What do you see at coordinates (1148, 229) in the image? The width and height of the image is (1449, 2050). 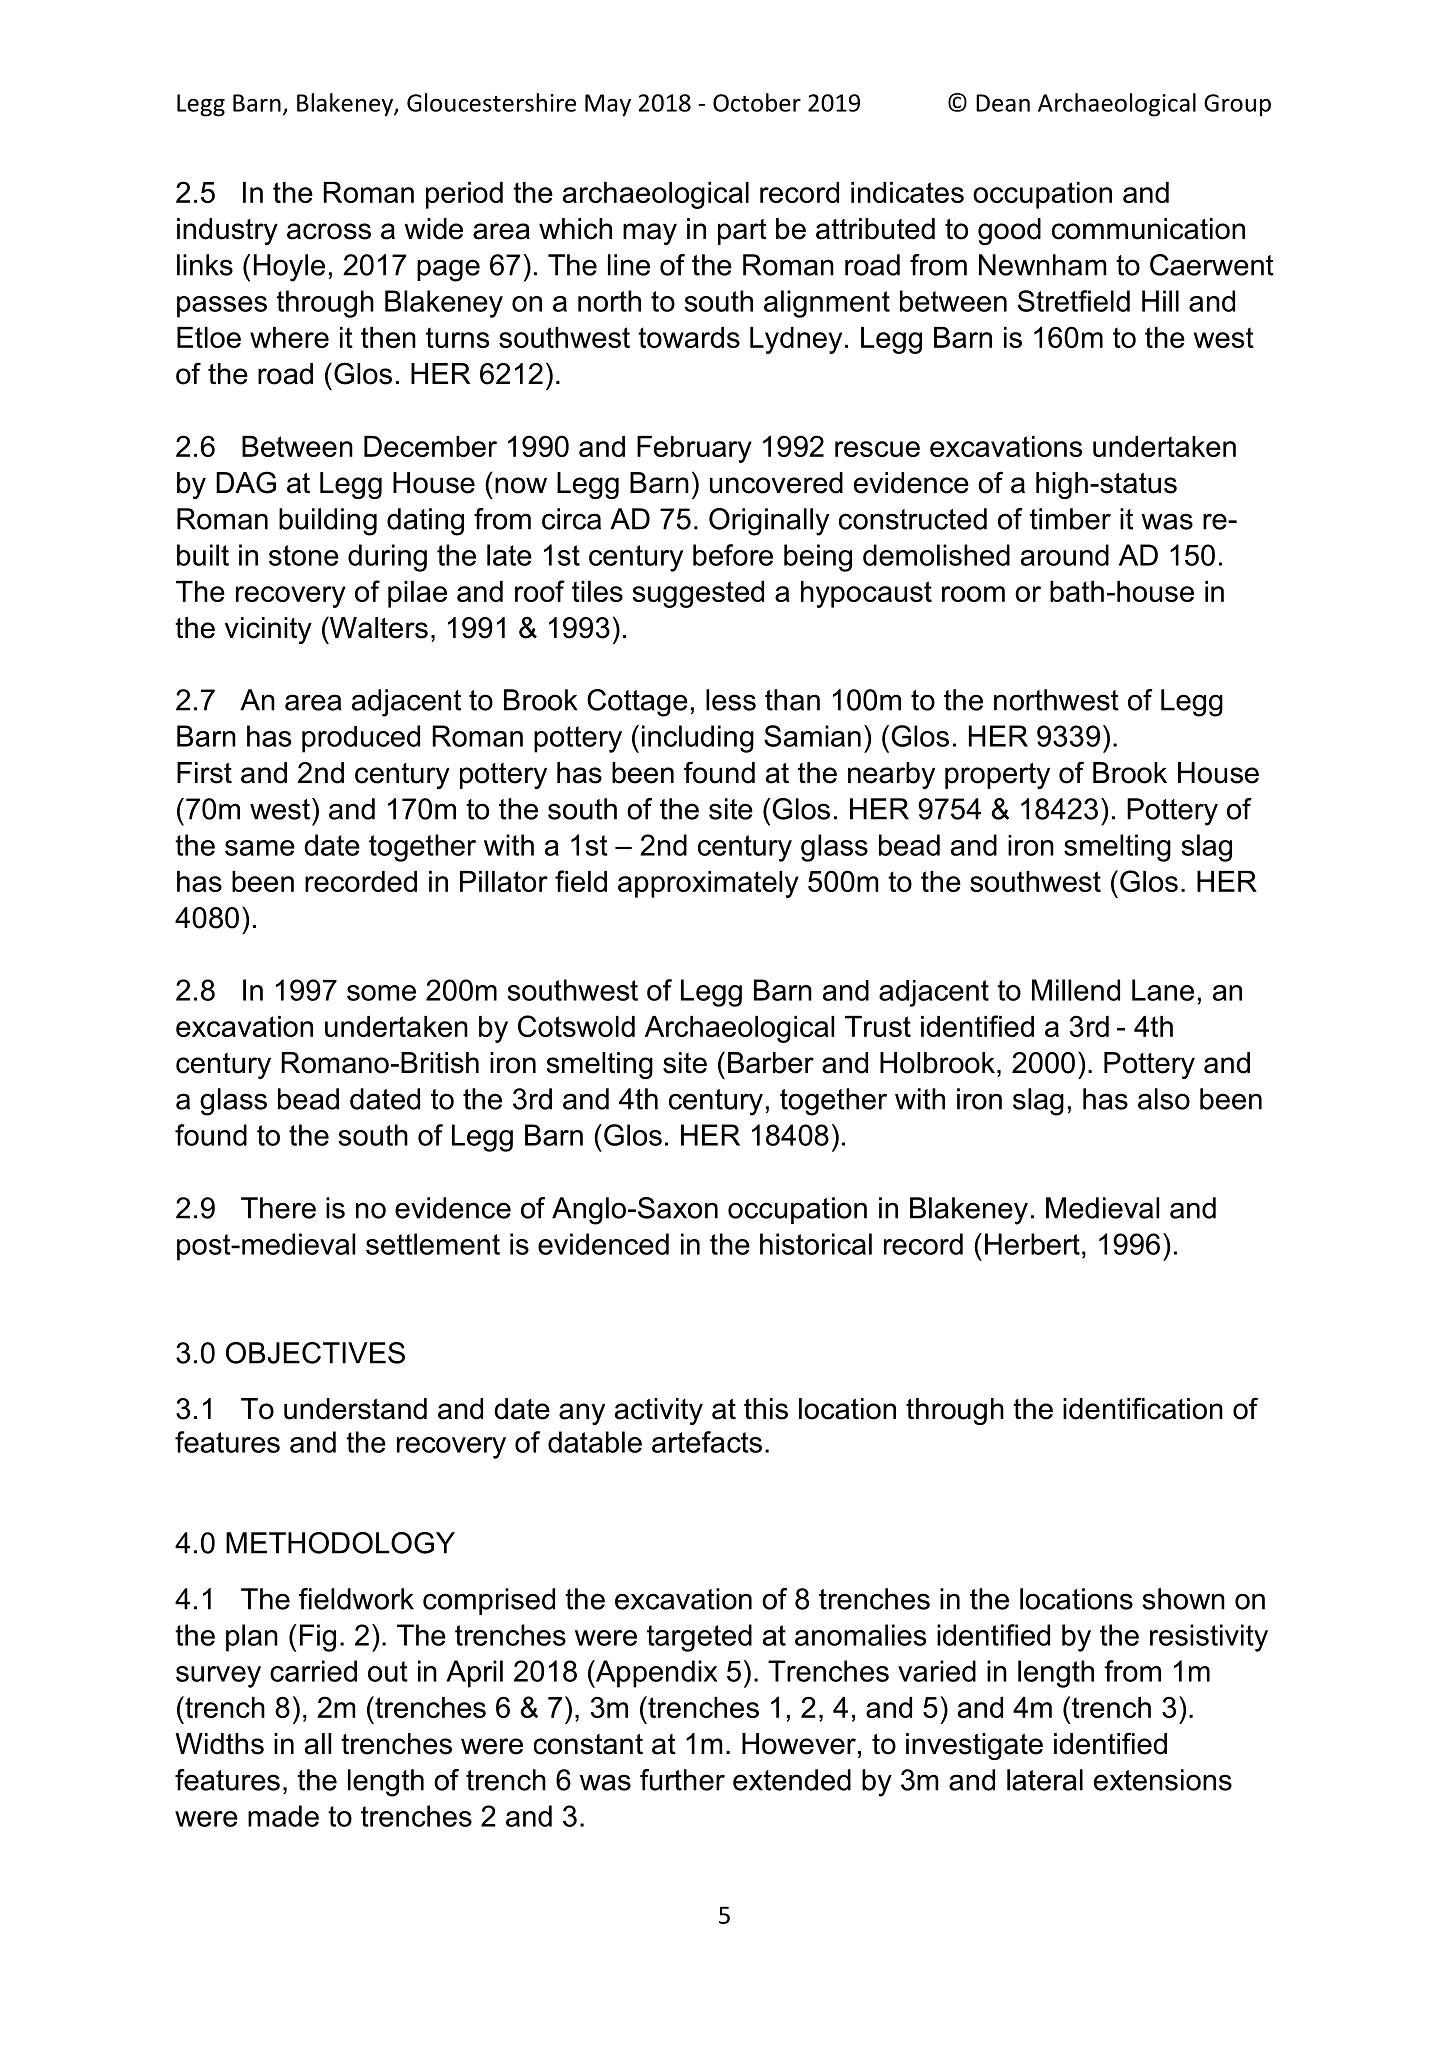 I see `communication` at bounding box center [1148, 229].
